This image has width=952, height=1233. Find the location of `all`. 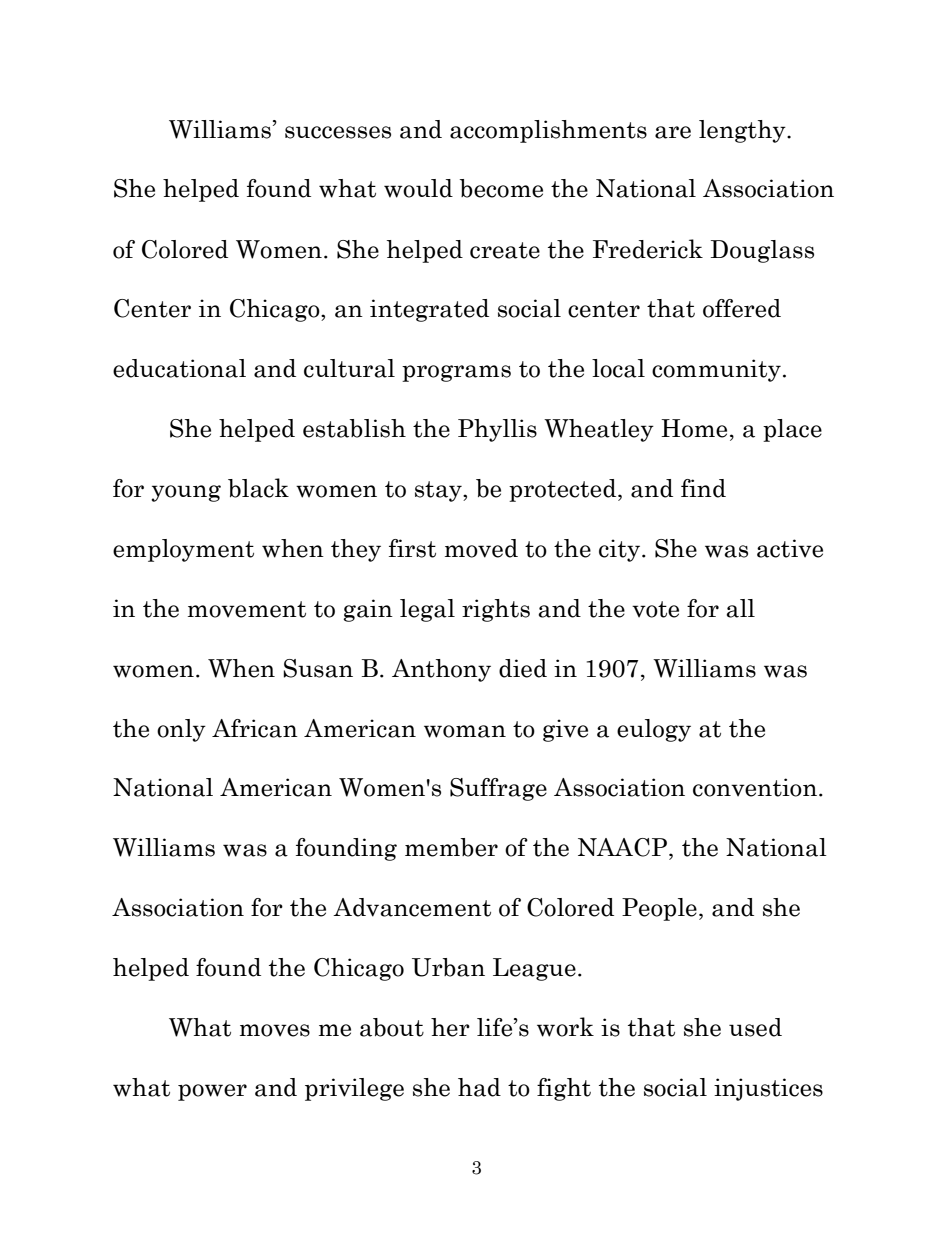

all is located at coordinates (740, 608).
